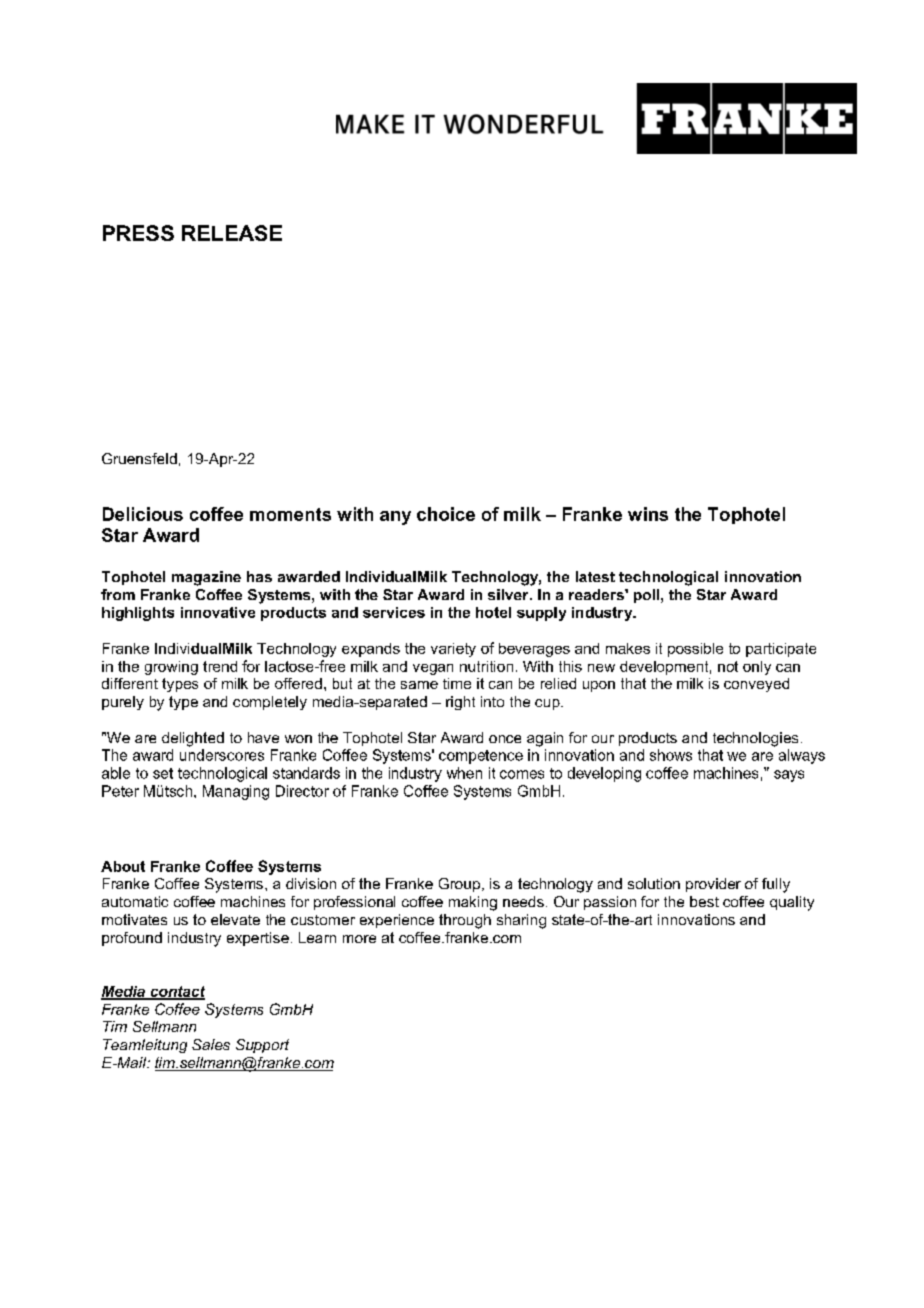 The width and height of the screenshot is (924, 1308). Describe the element at coordinates (143, 514) in the screenshot. I see `Delicious` at that location.
